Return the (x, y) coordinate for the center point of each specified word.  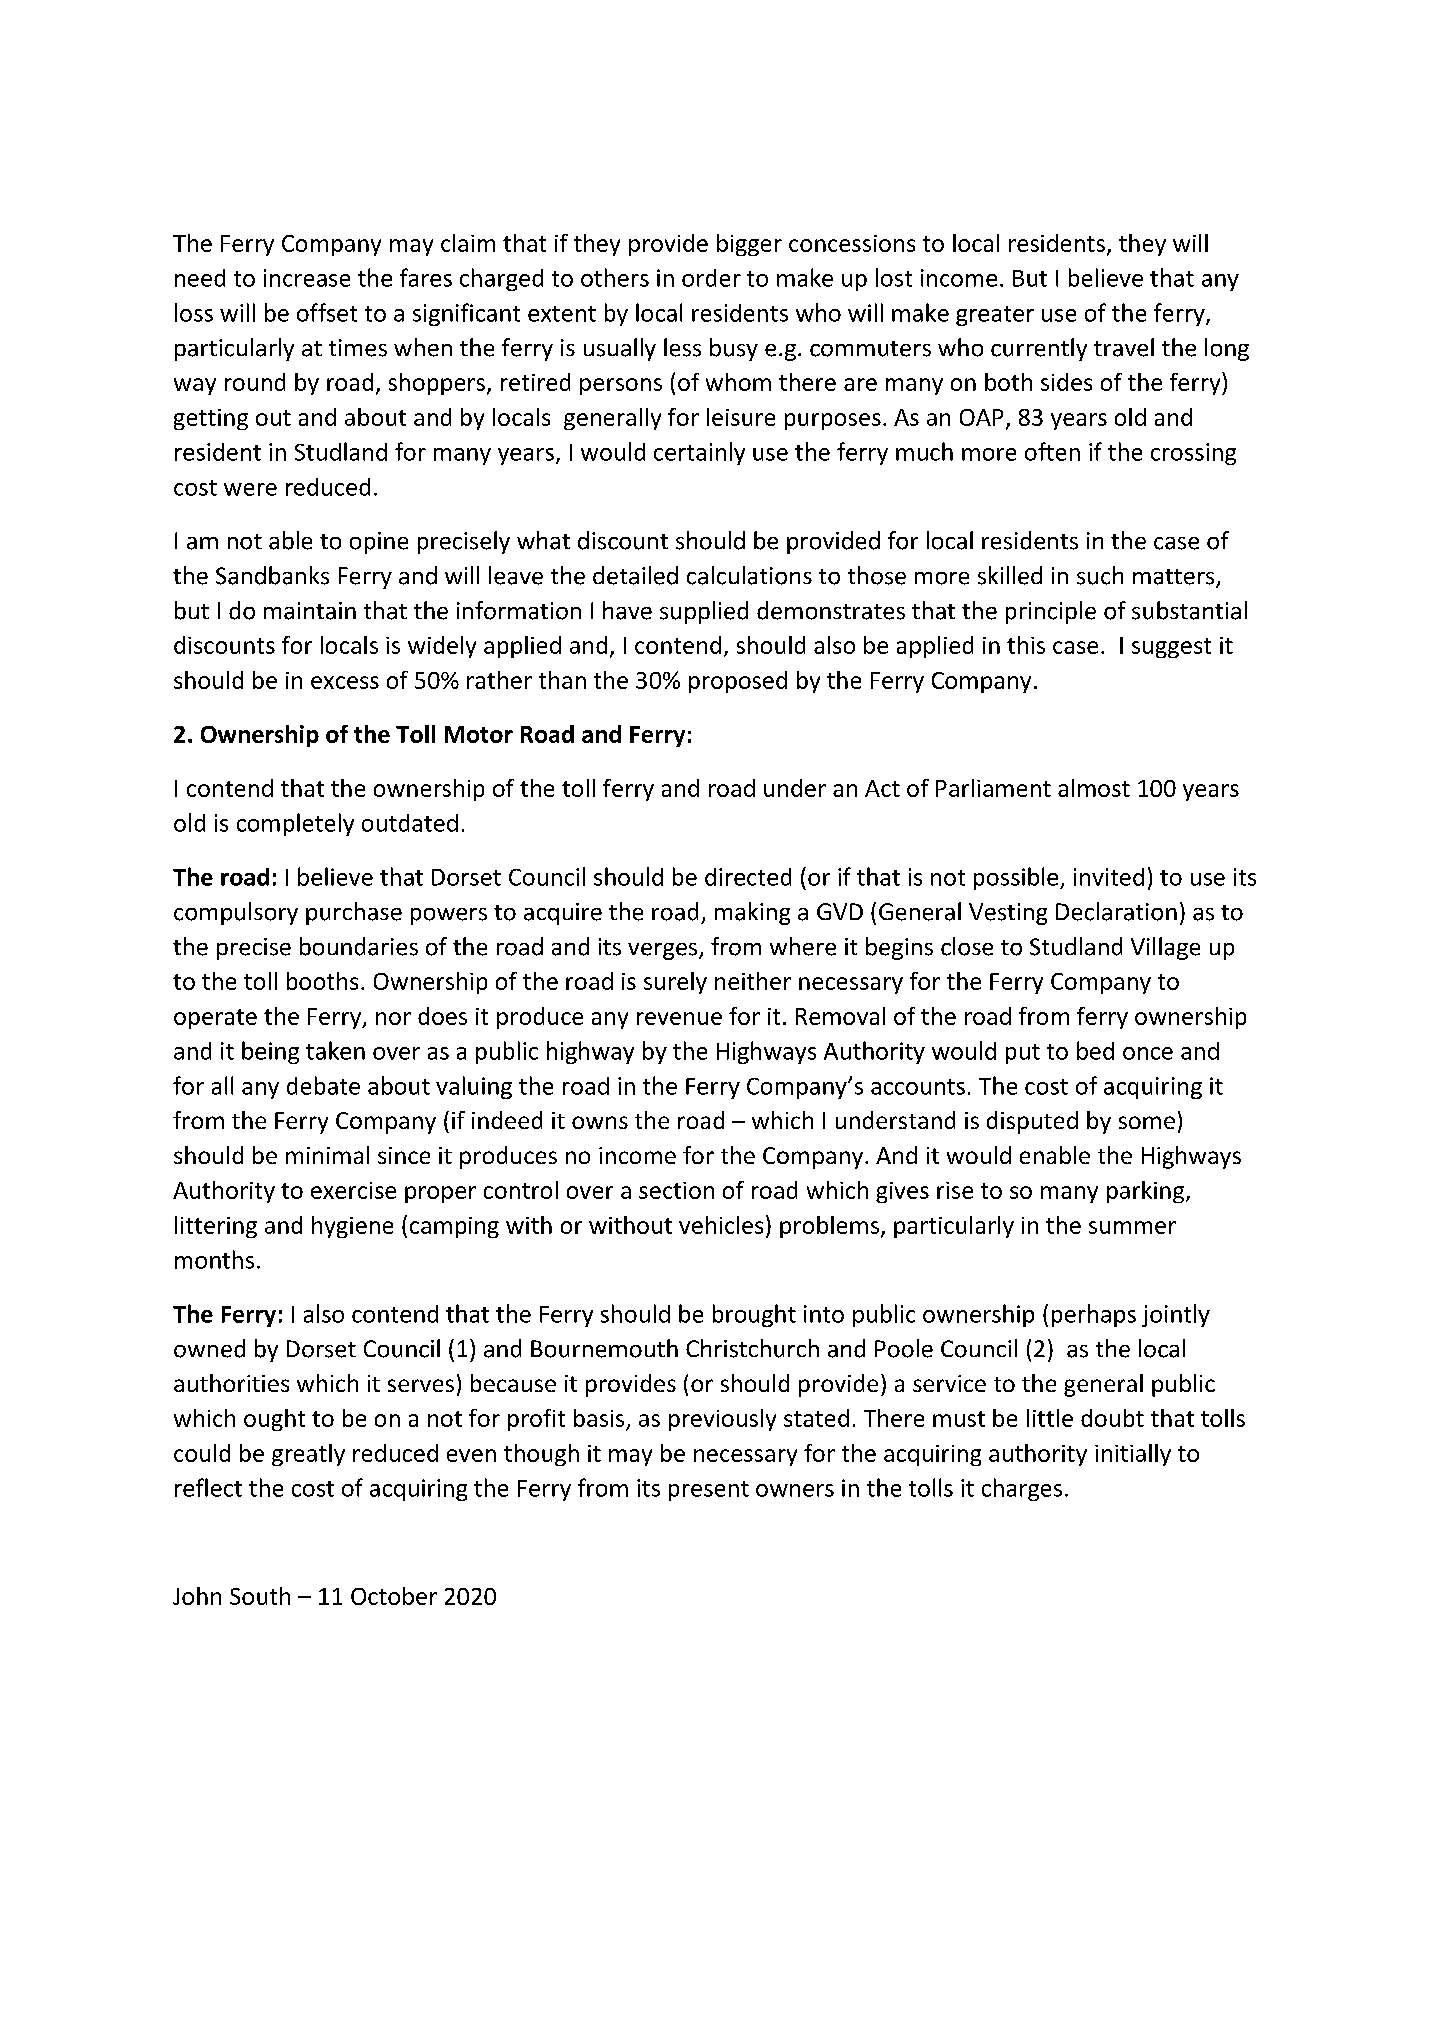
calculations (749, 575)
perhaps (1094, 1315)
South (260, 1596)
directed (748, 877)
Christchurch (752, 1348)
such (1100, 575)
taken (335, 1050)
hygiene (352, 1227)
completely (295, 824)
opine (379, 543)
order (711, 278)
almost (1094, 788)
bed (1095, 1050)
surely (675, 983)
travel (1124, 347)
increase (307, 278)
